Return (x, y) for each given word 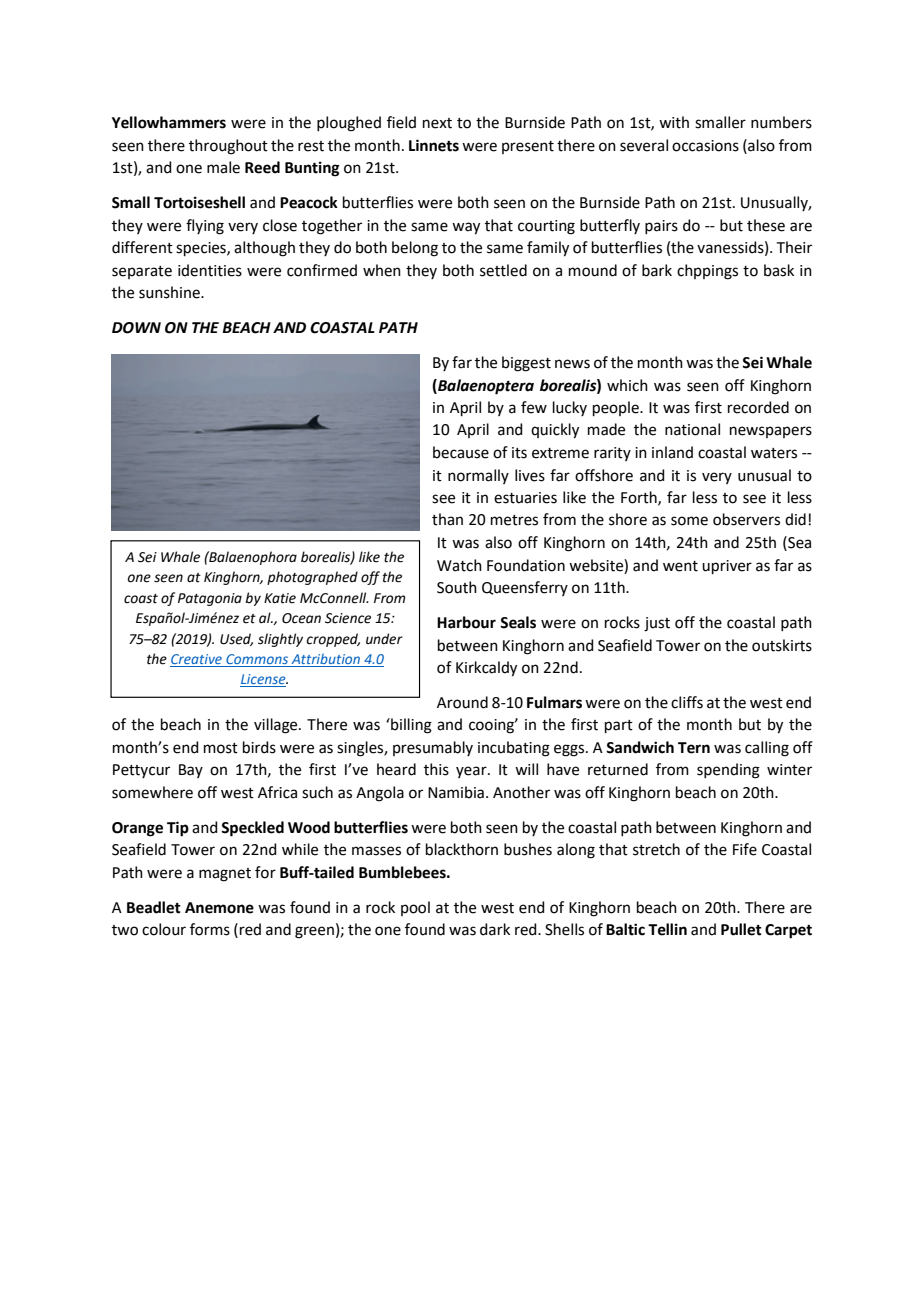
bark (657, 270)
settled (503, 270)
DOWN (136, 328)
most (221, 748)
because (461, 452)
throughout (228, 147)
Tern (694, 748)
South (457, 587)
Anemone (219, 908)
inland (672, 452)
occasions (705, 146)
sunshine (170, 292)
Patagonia (210, 599)
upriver (727, 567)
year (472, 772)
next (437, 123)
